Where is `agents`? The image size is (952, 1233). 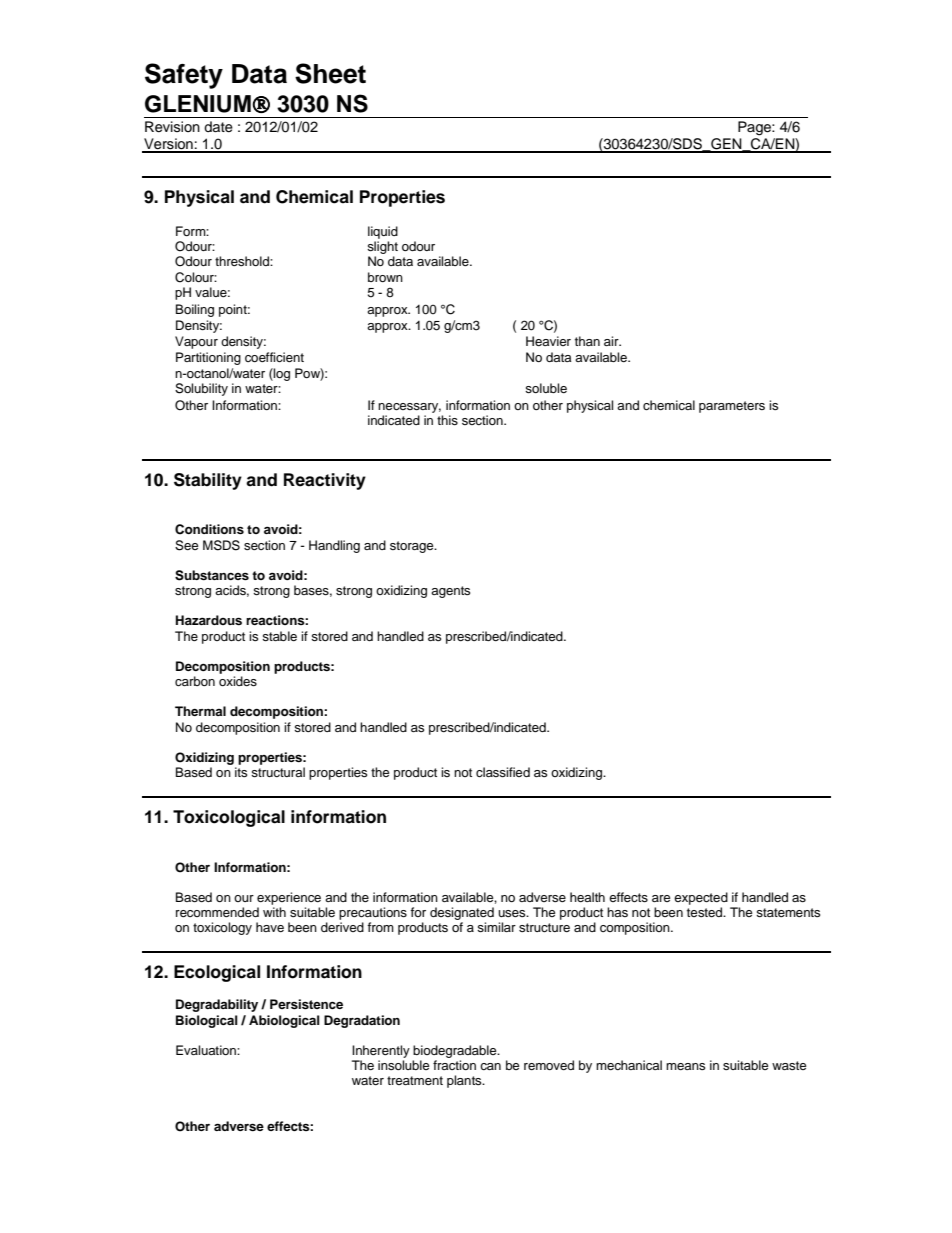
agents is located at coordinates (450, 592).
